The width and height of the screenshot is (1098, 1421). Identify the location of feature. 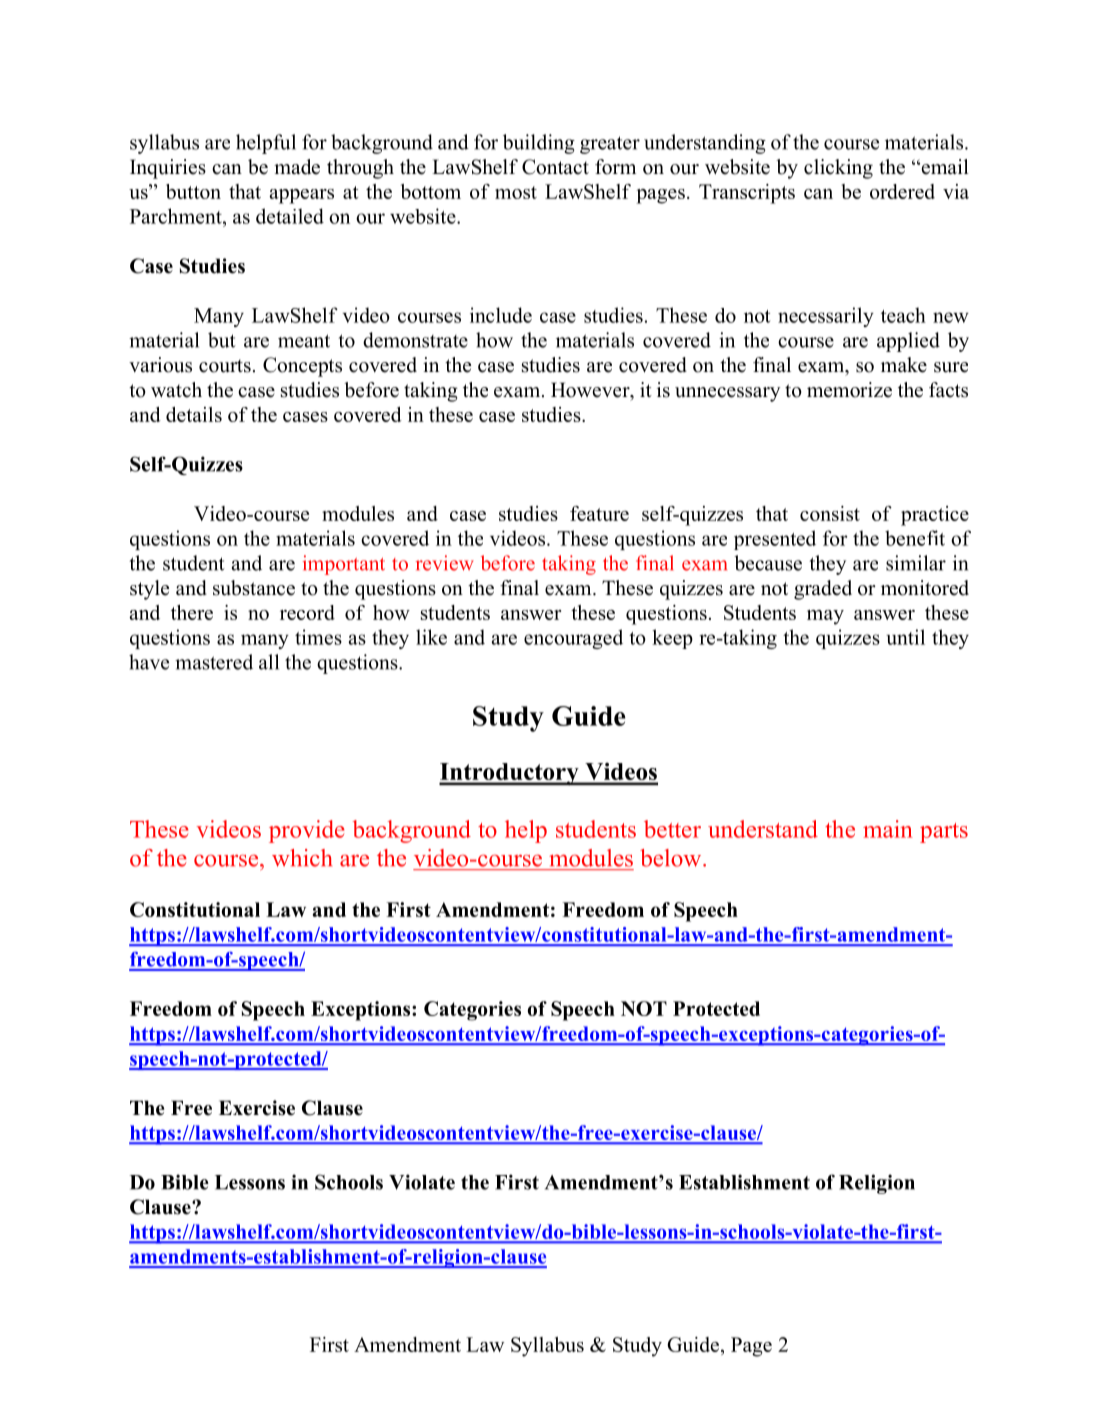
(599, 513).
